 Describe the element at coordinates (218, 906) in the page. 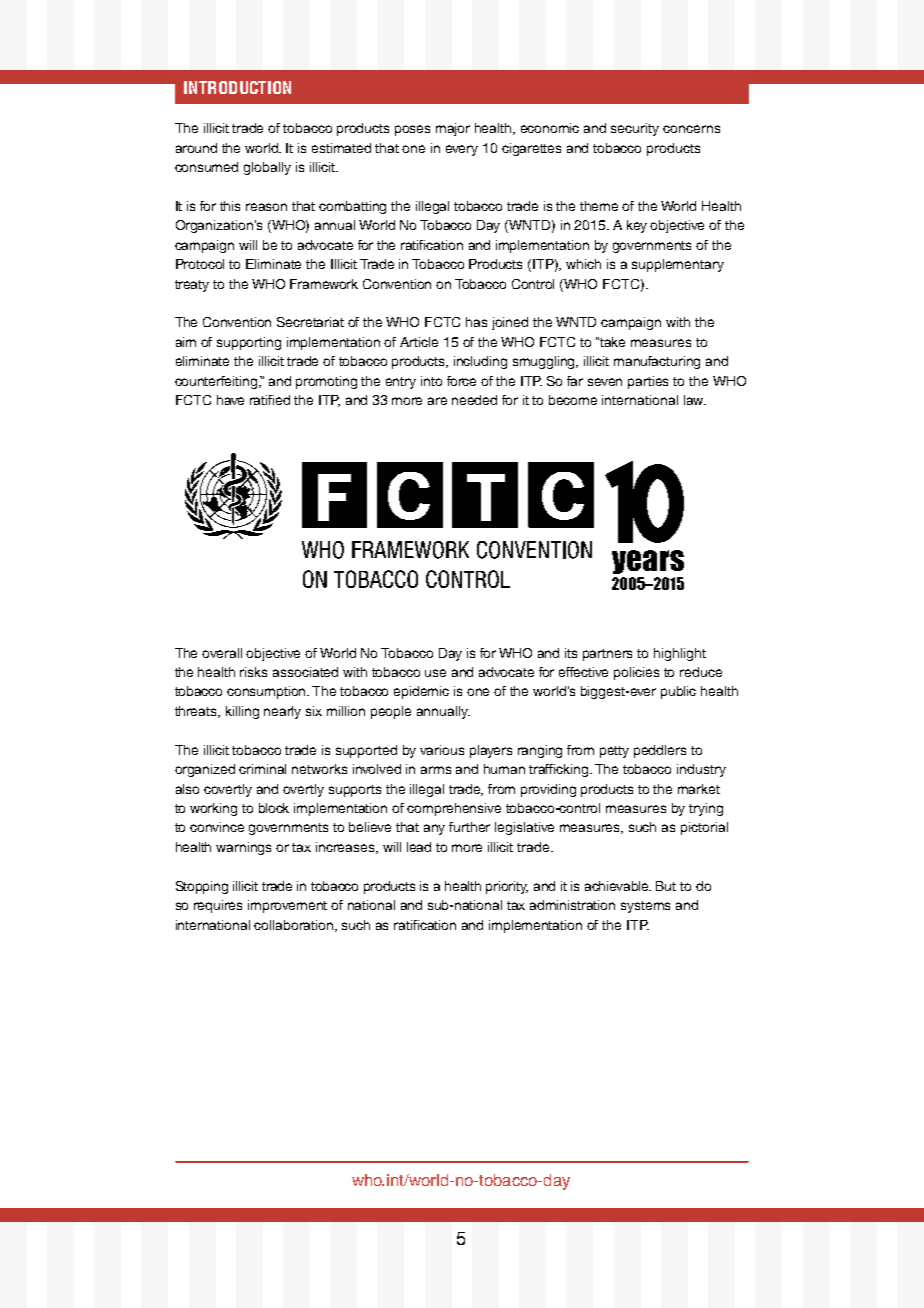

I see `requires` at that location.
